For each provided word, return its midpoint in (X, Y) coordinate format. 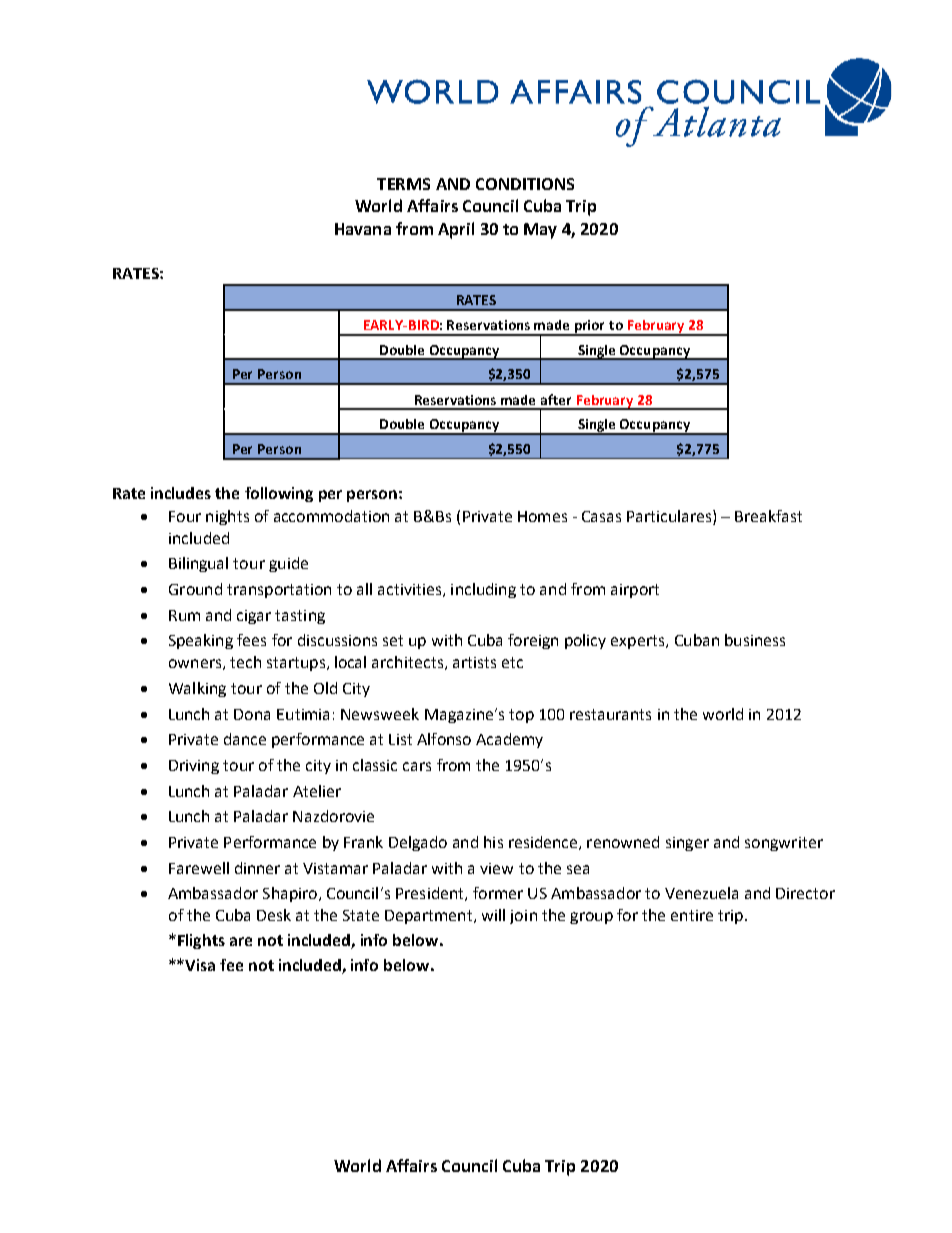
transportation (279, 591)
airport (635, 591)
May (540, 231)
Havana (363, 229)
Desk (274, 915)
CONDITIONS (525, 184)
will (493, 915)
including (483, 590)
